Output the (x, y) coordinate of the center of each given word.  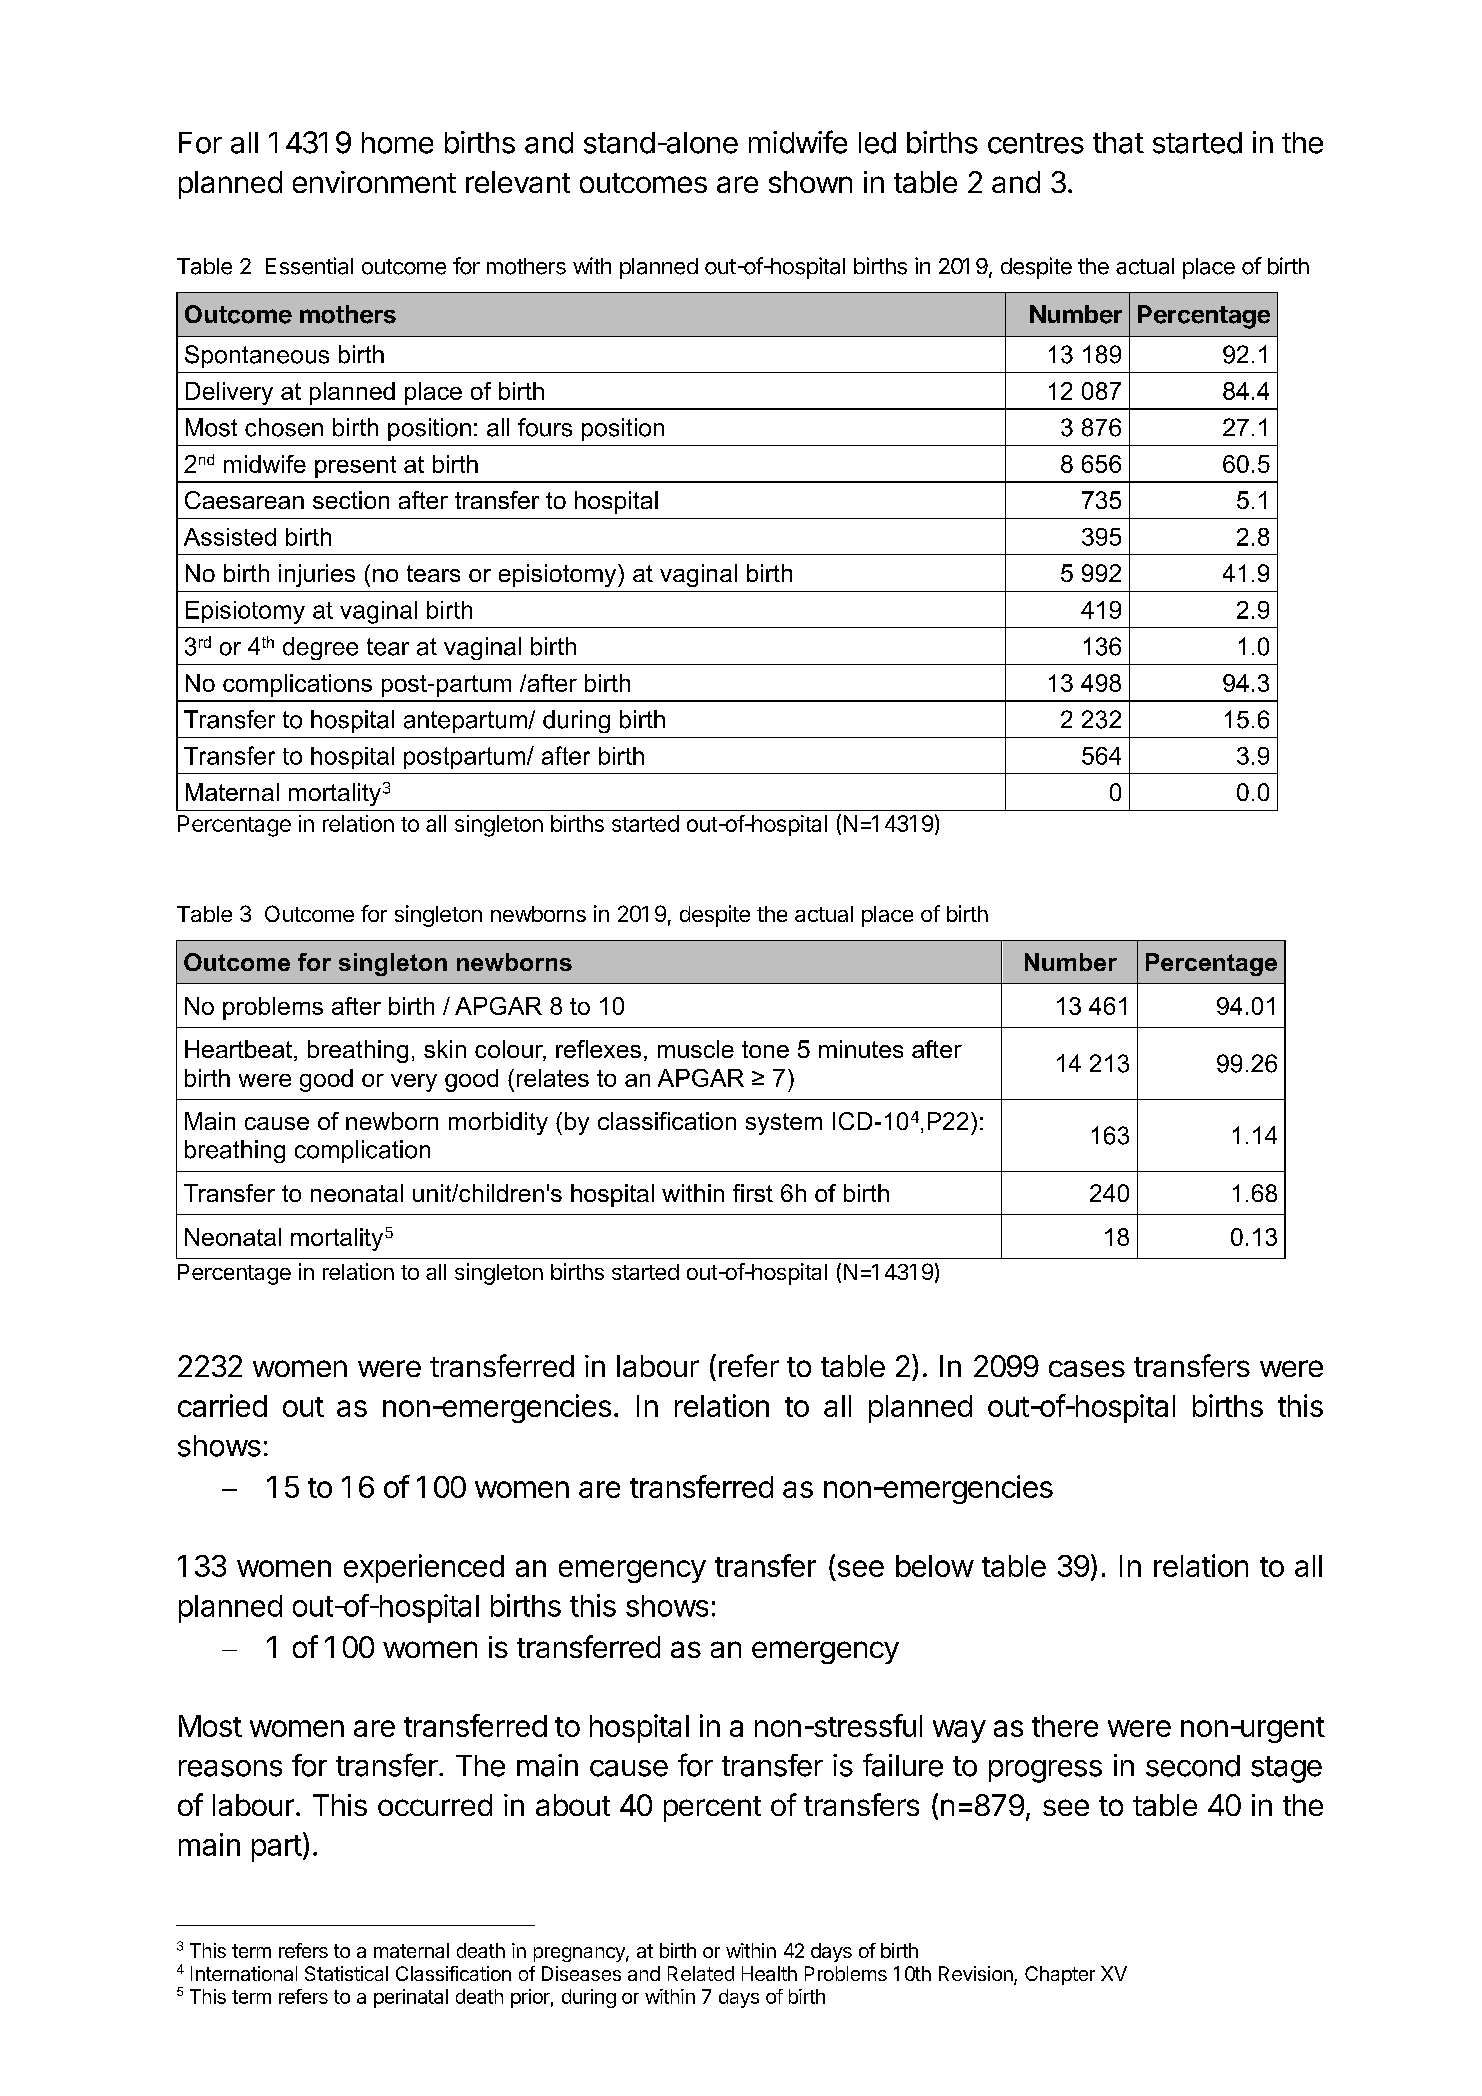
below (935, 1566)
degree (320, 648)
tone (765, 1049)
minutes (861, 1049)
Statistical (346, 1973)
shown (810, 182)
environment (374, 182)
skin (445, 1049)
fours (545, 427)
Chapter (1060, 1975)
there (1065, 1726)
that (1118, 143)
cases (1087, 1368)
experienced (424, 1568)
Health (769, 1973)
